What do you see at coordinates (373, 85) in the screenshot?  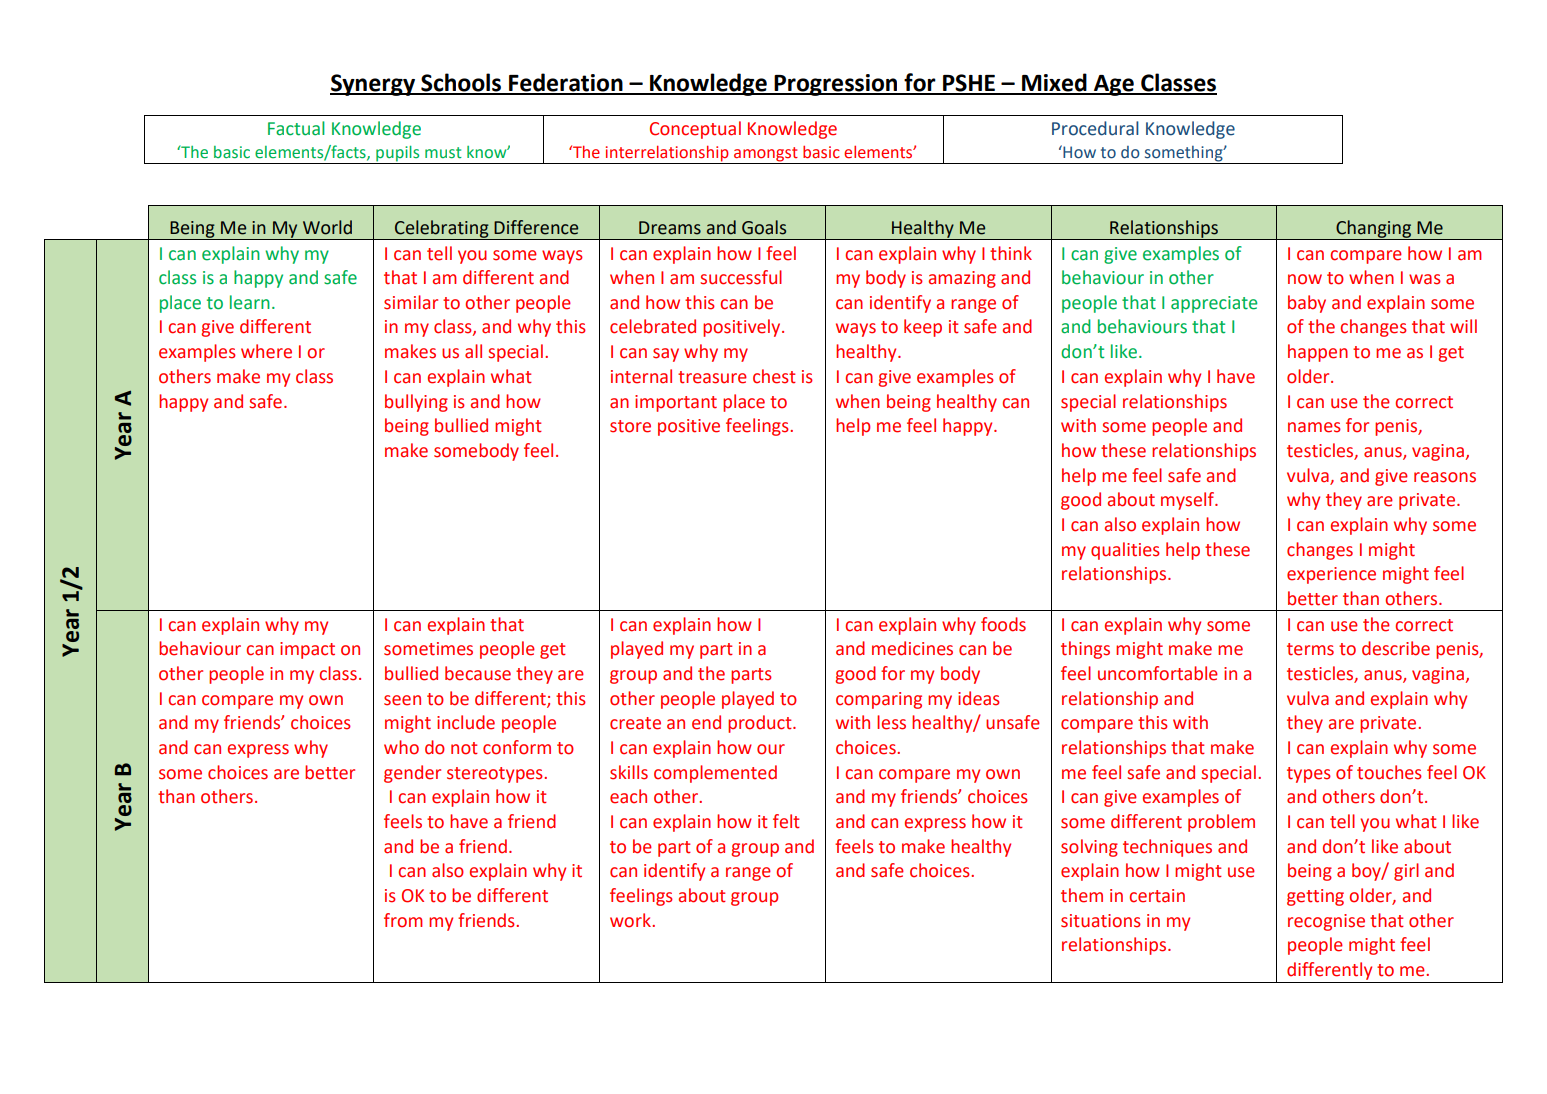 I see `Synergy` at bounding box center [373, 85].
